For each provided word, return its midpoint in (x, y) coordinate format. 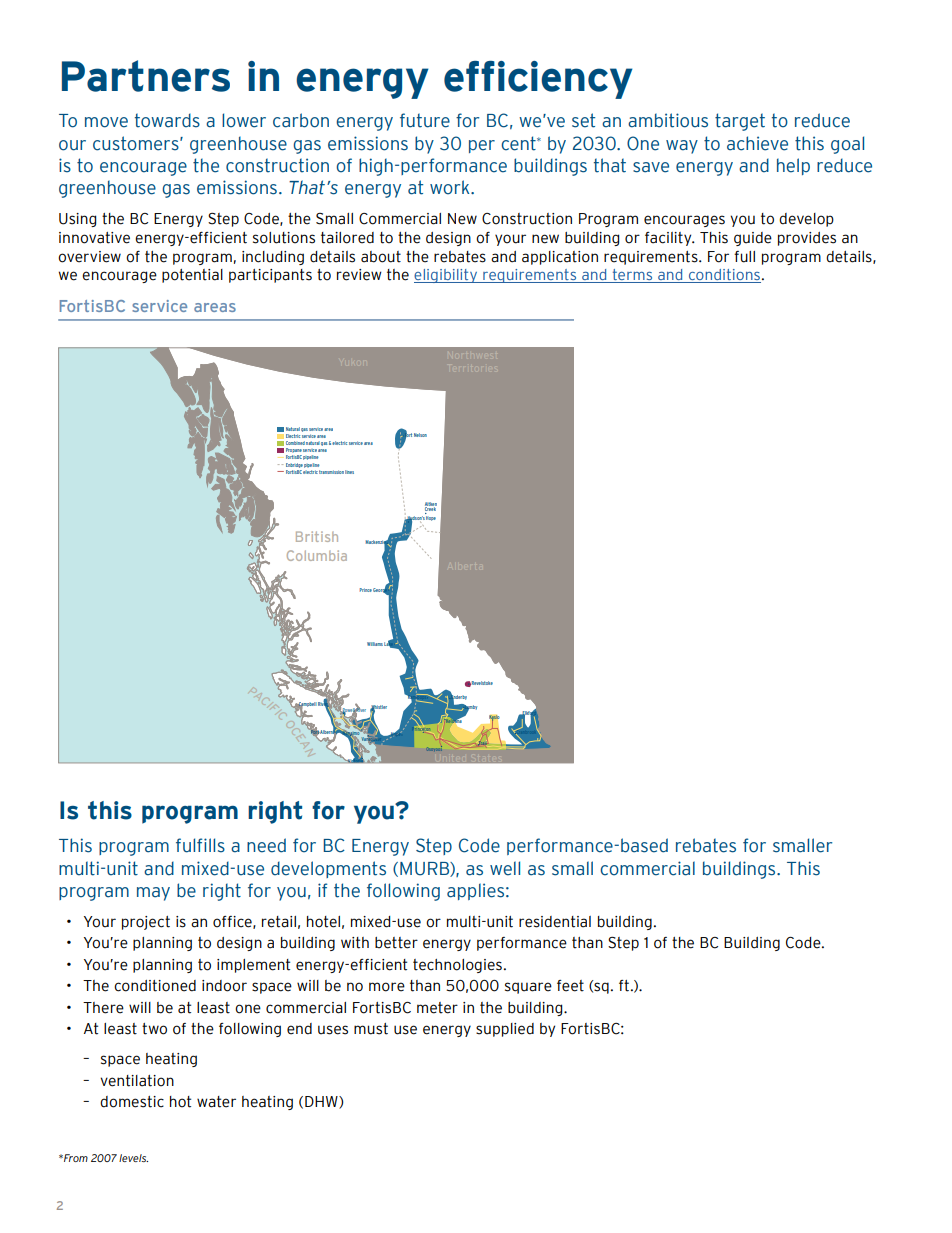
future (425, 120)
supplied (505, 1030)
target (740, 122)
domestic (132, 1102)
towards (167, 120)
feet (570, 986)
